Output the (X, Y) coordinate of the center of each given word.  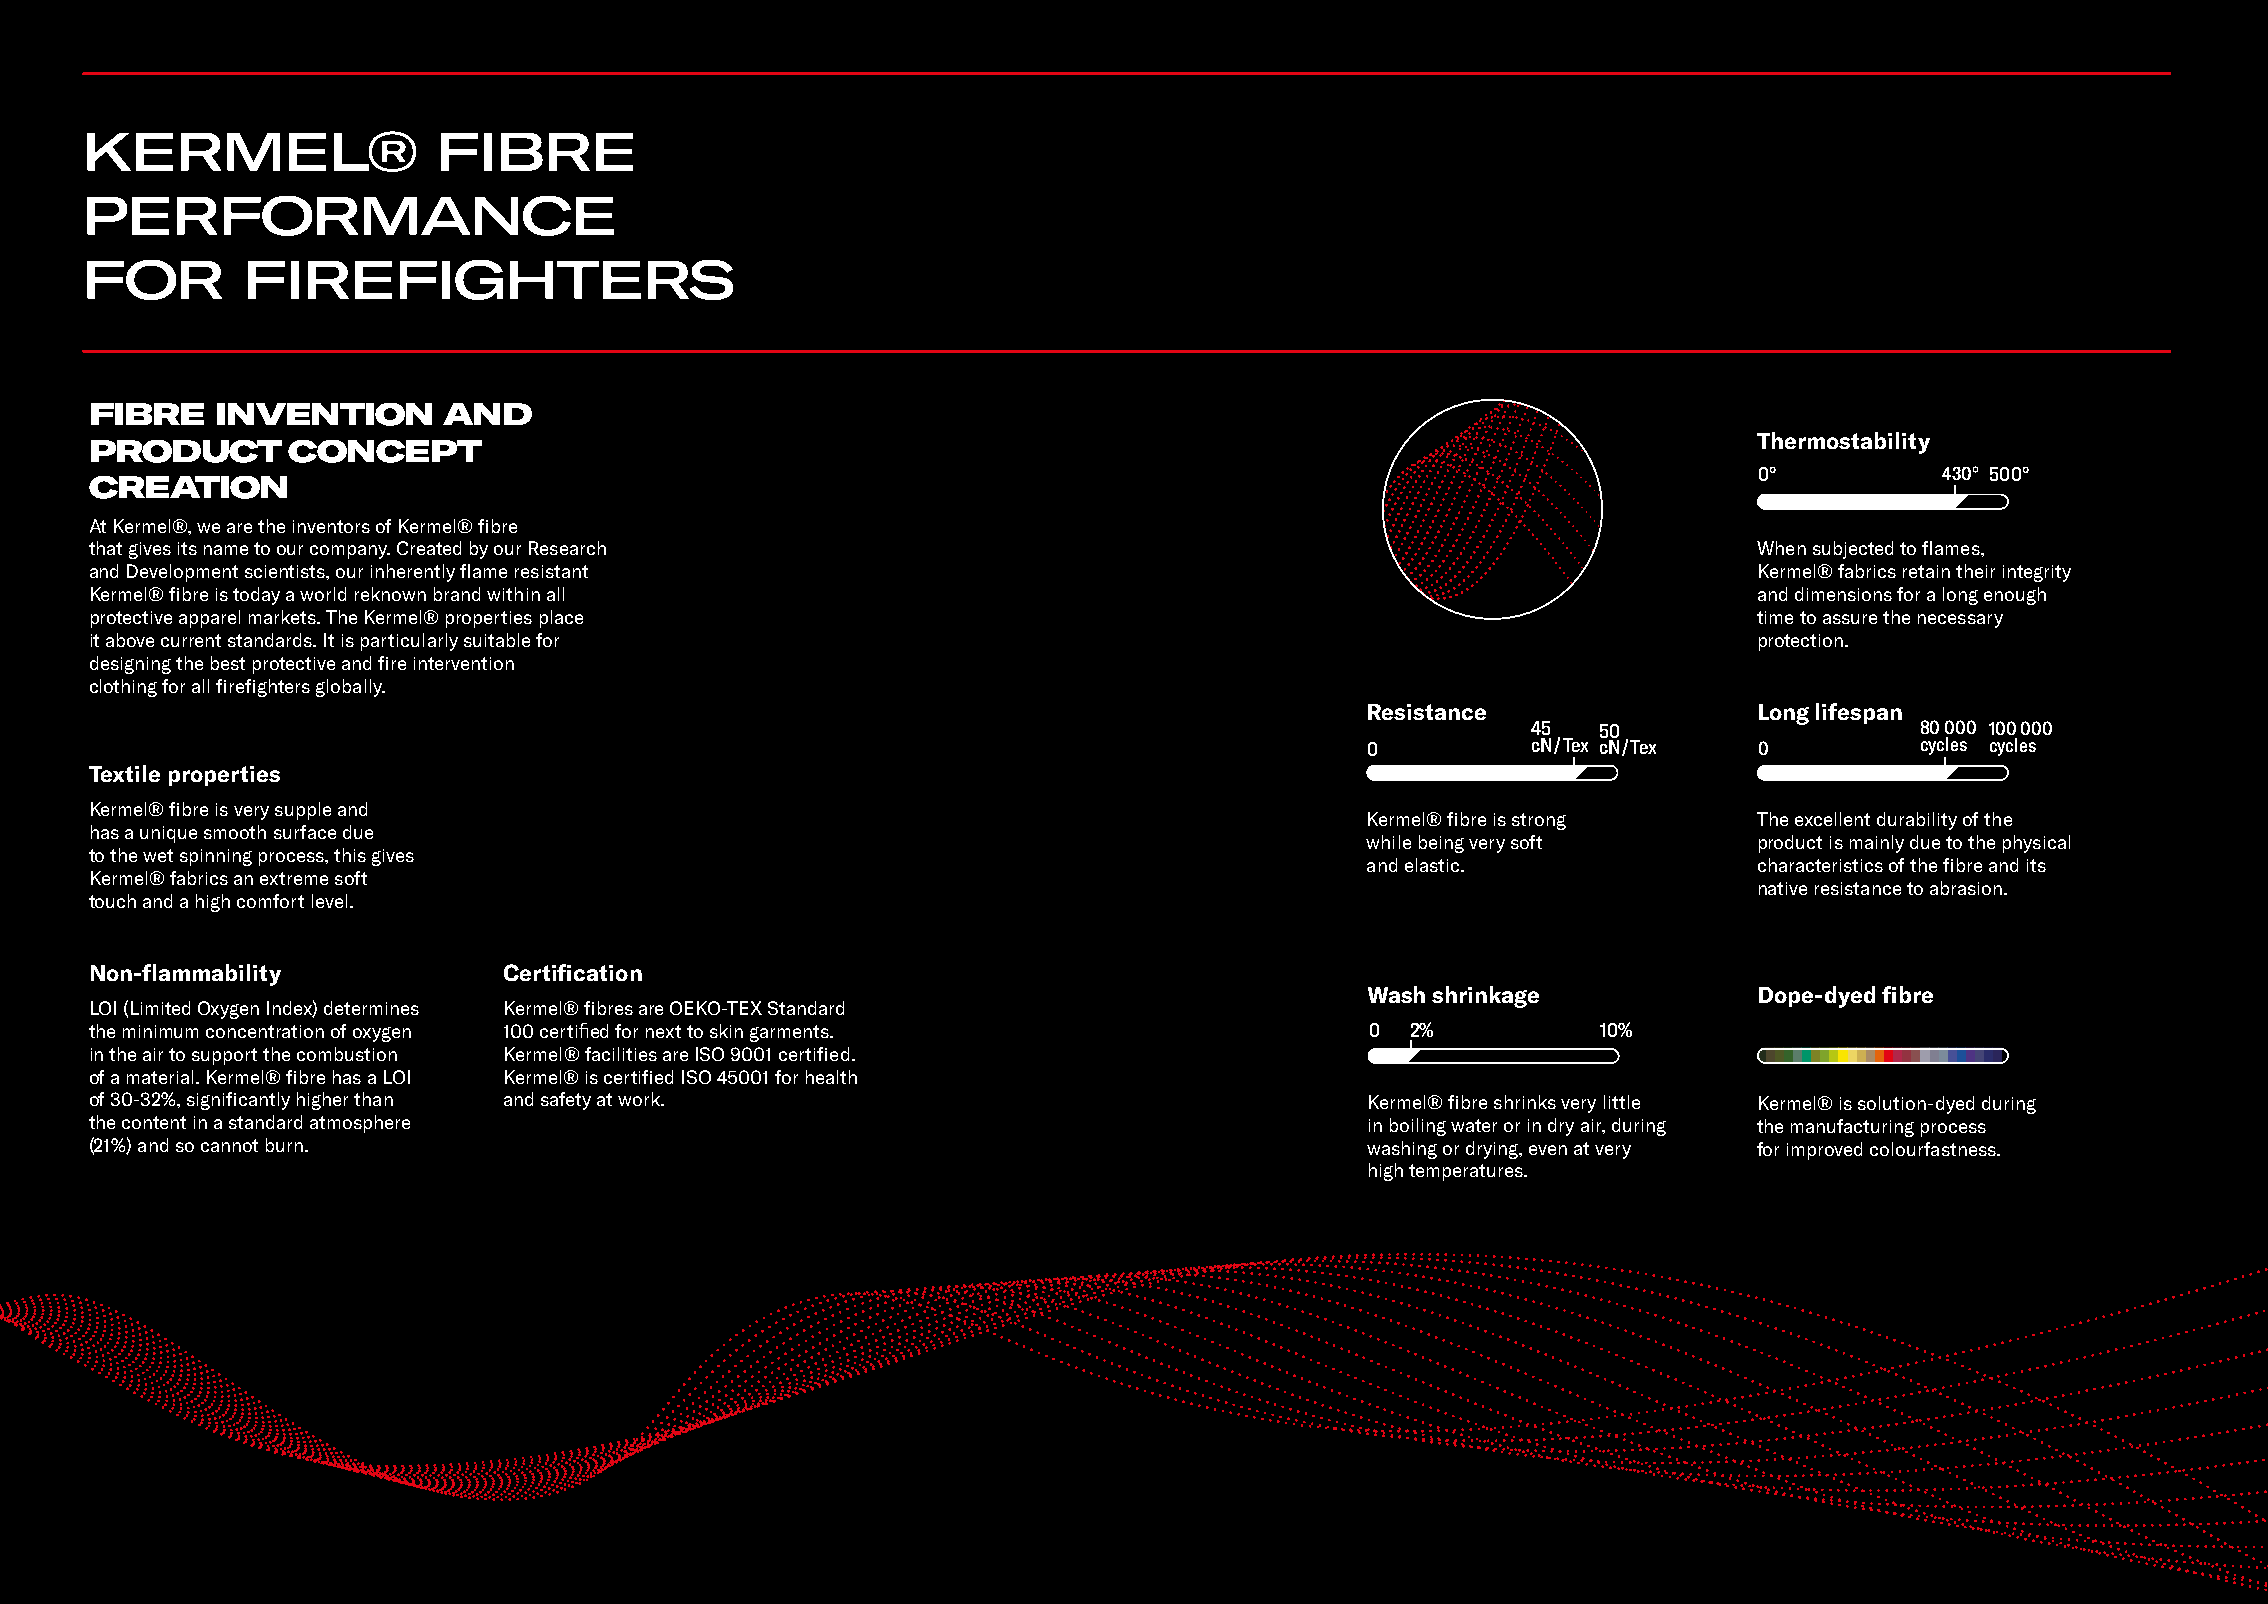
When (1781, 548)
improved (1824, 1151)
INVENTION (324, 414)
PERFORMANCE (350, 216)
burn (284, 1145)
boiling (1418, 1127)
